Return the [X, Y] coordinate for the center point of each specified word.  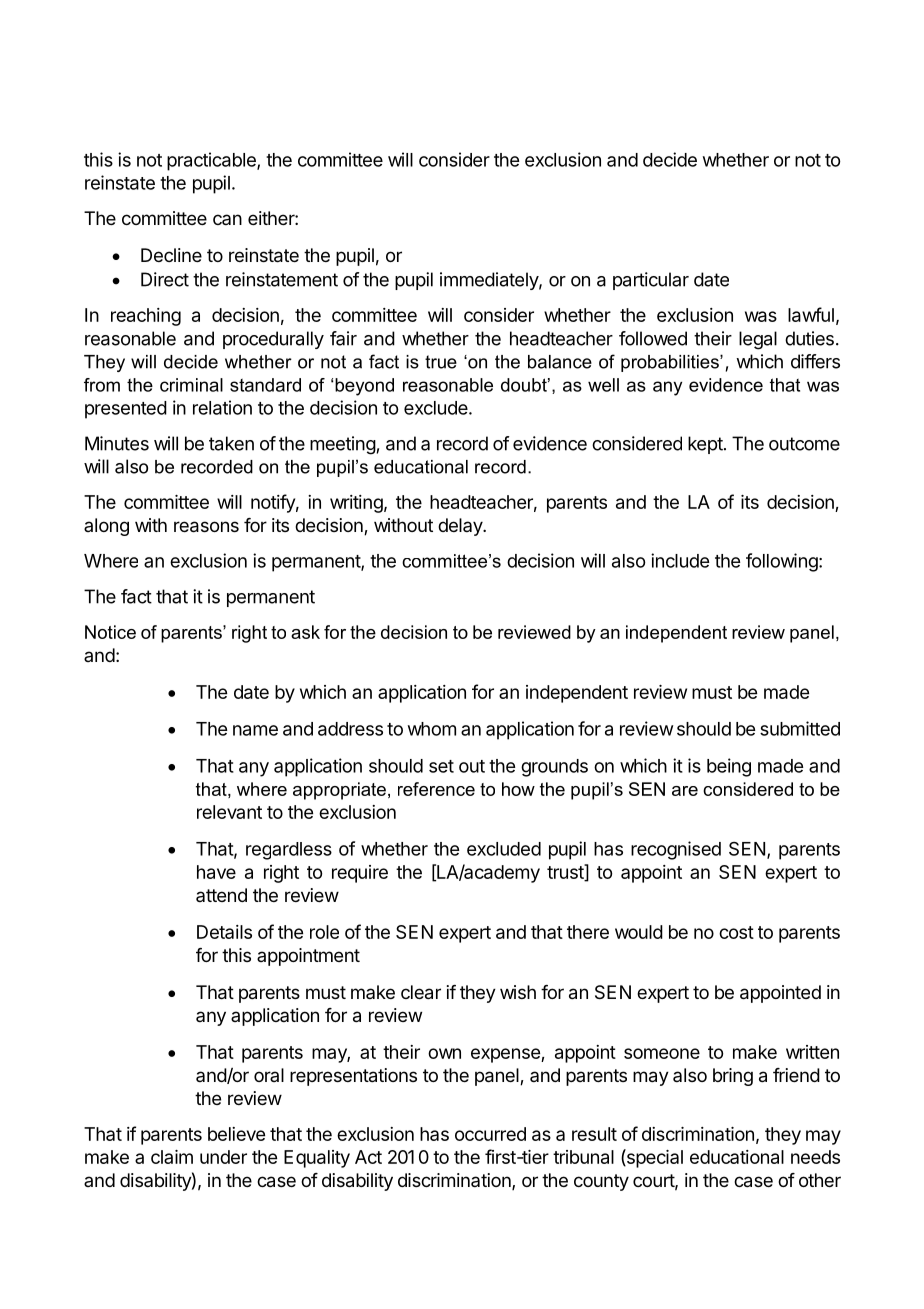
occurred [490, 1134]
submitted [800, 728]
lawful [811, 314]
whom [432, 729]
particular [651, 281]
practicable [212, 161]
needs [815, 1157]
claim [172, 1157]
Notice [110, 632]
